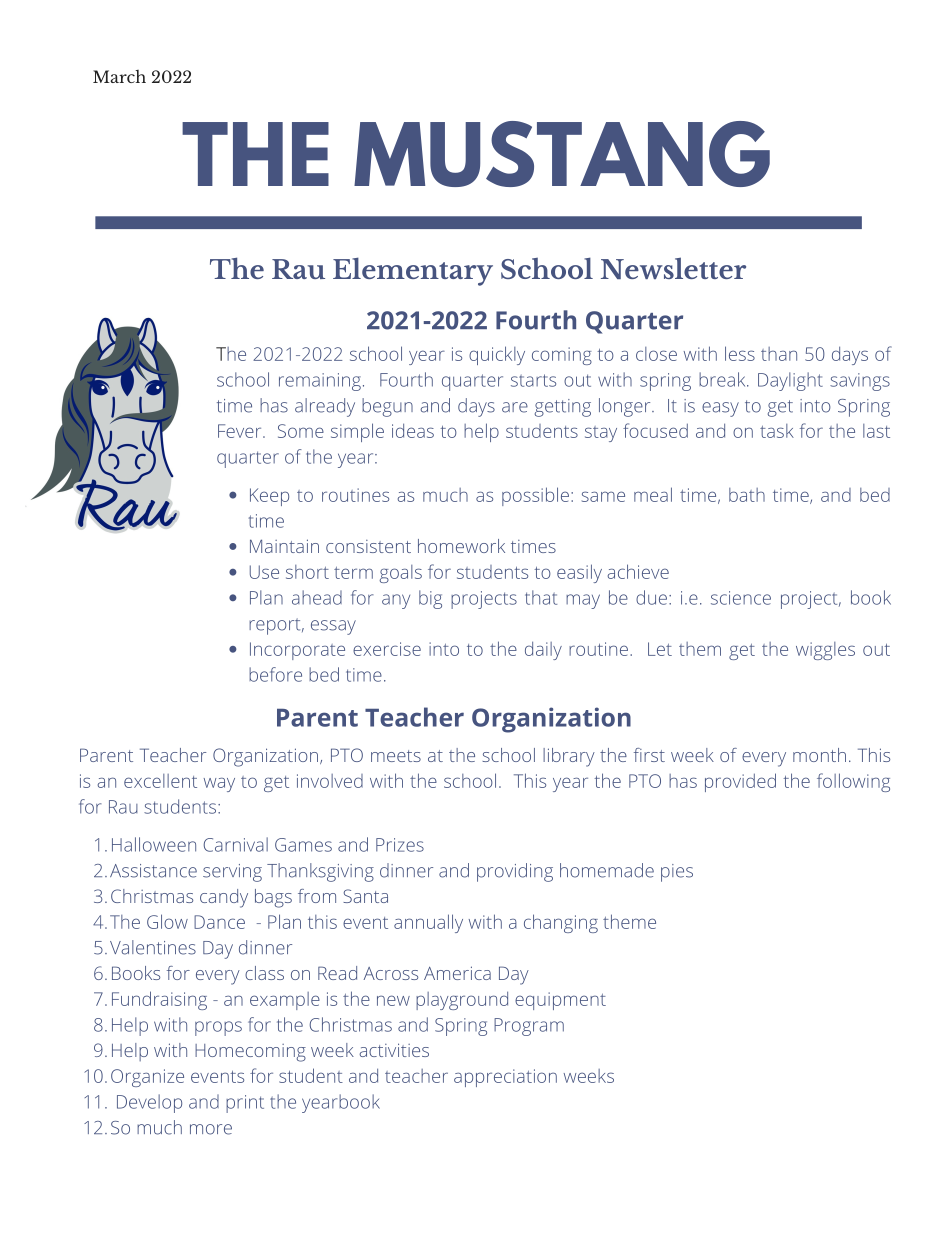 The image size is (952, 1233). What do you see at coordinates (673, 268) in the screenshot?
I see `Newsletter` at bounding box center [673, 268].
